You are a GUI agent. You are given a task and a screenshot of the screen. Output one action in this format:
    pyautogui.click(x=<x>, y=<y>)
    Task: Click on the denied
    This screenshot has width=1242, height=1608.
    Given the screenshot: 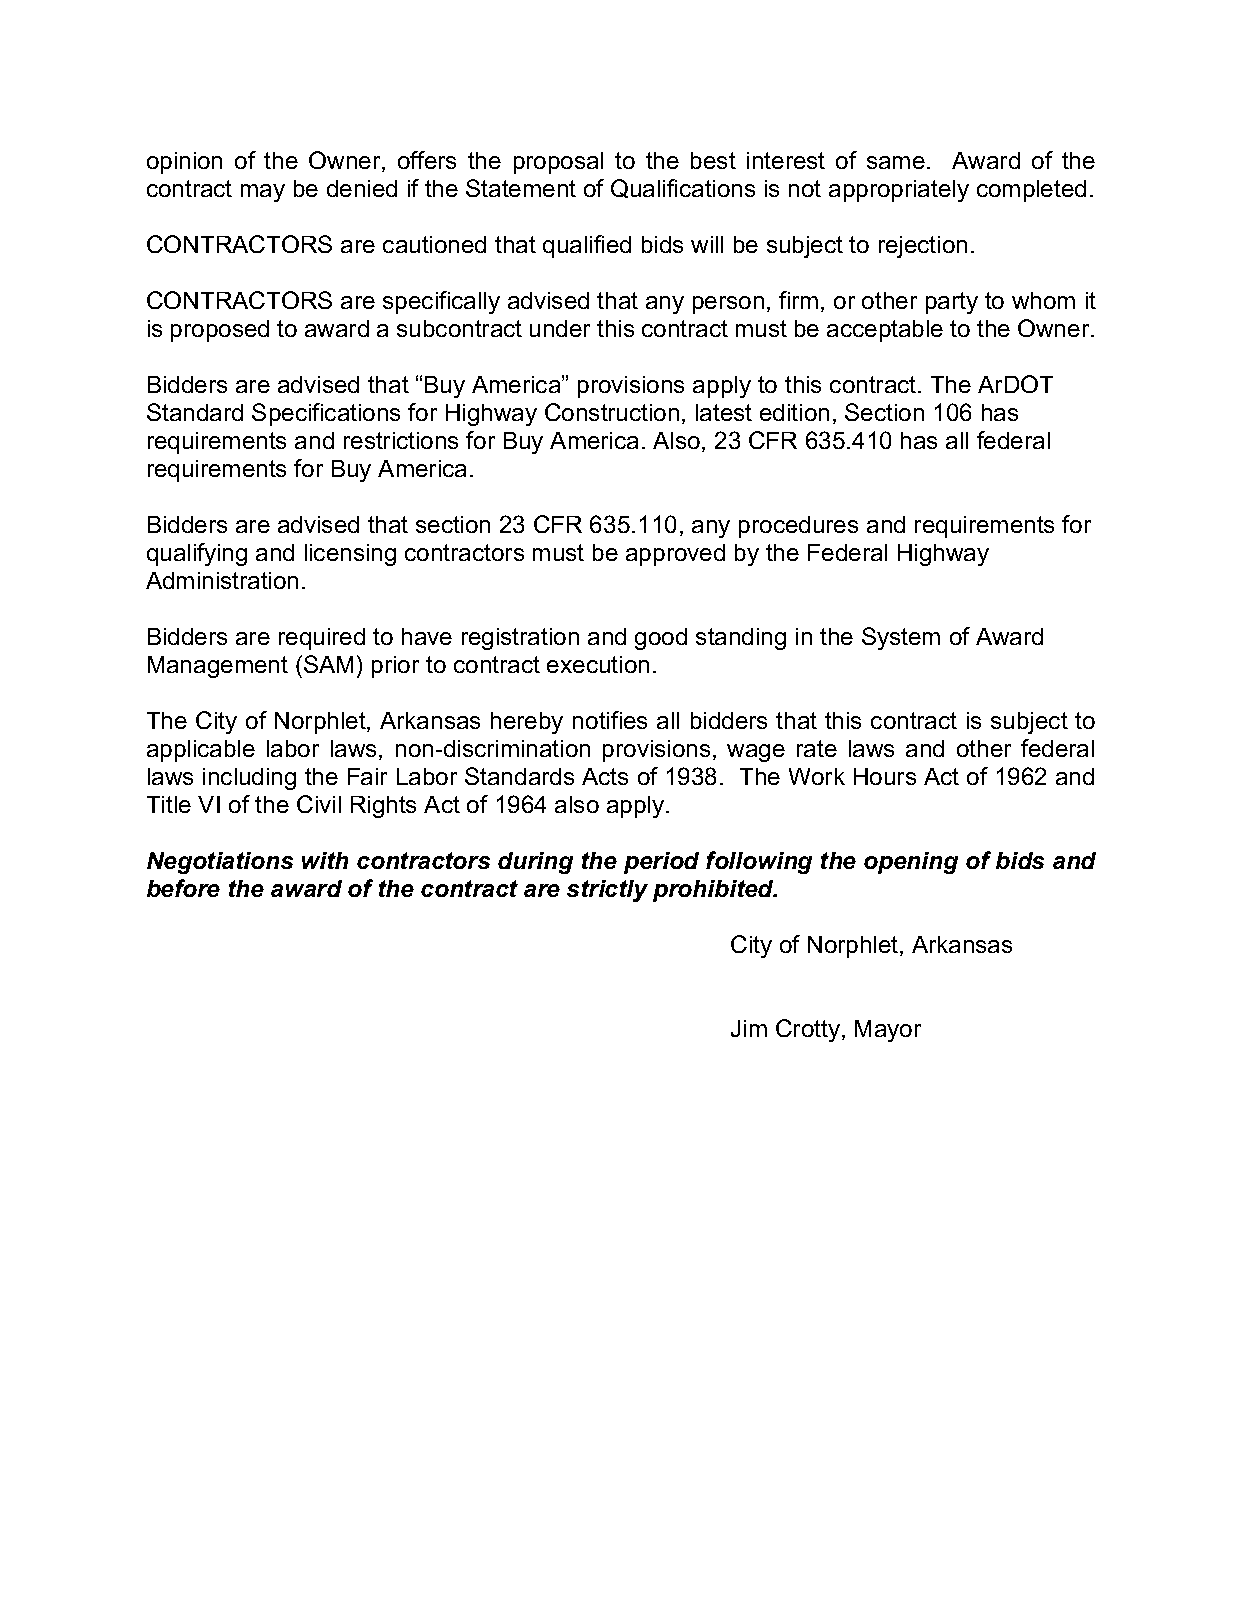 What is the action you would take?
    pyautogui.click(x=362, y=188)
